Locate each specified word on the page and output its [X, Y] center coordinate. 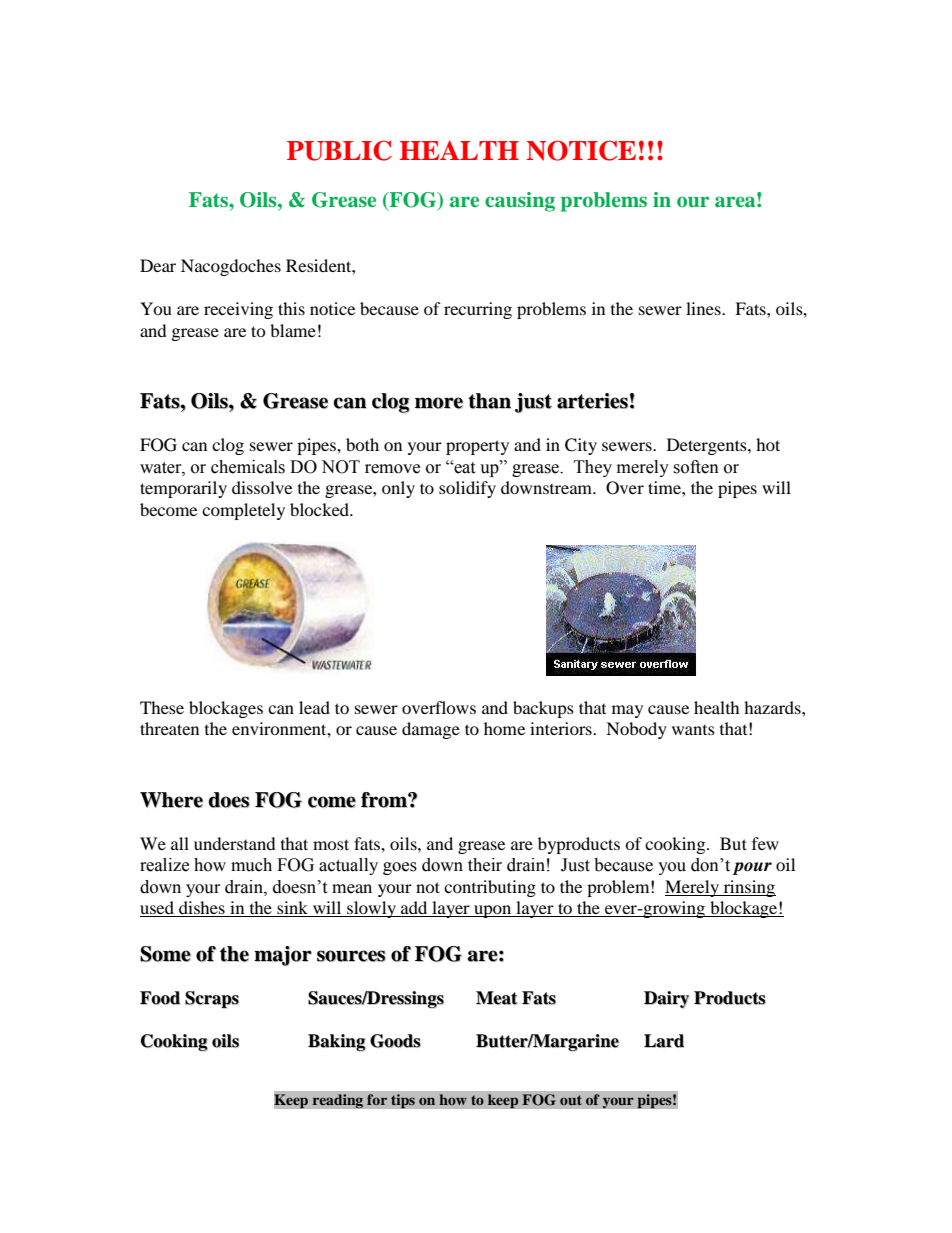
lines [704, 308]
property [477, 447]
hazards [773, 707]
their [485, 865]
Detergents [708, 446]
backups [543, 709]
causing [520, 202]
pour [752, 868]
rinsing [748, 888]
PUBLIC [339, 150]
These [162, 707]
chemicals [248, 467]
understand [235, 843]
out [571, 1100]
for [377, 1100]
